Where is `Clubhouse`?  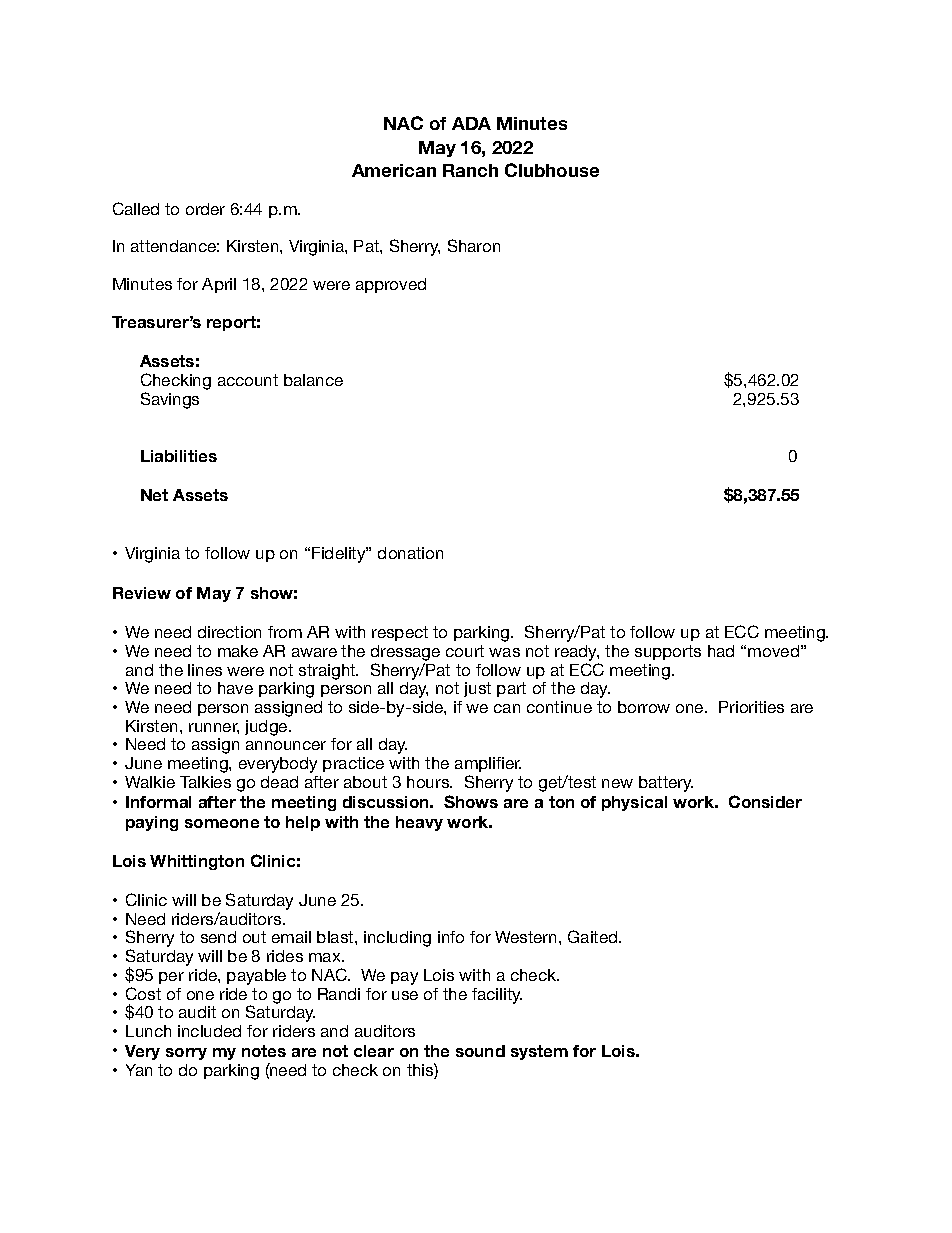 Clubhouse is located at coordinates (552, 170).
